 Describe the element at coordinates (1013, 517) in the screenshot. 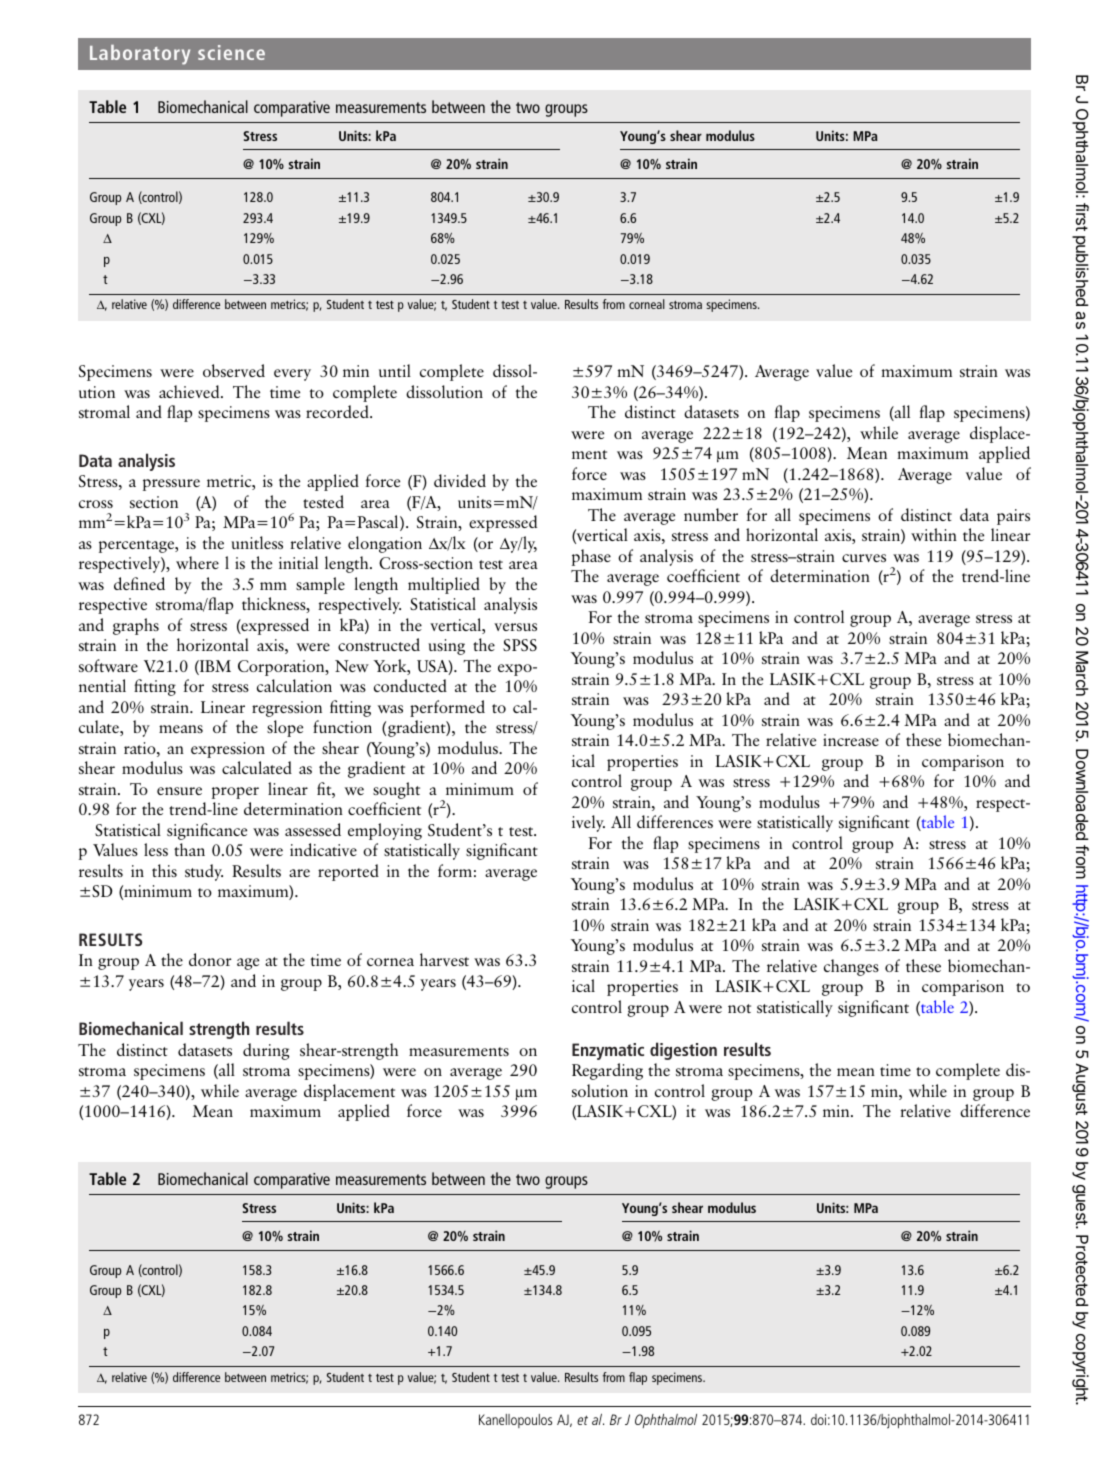

I see `pairs` at that location.
